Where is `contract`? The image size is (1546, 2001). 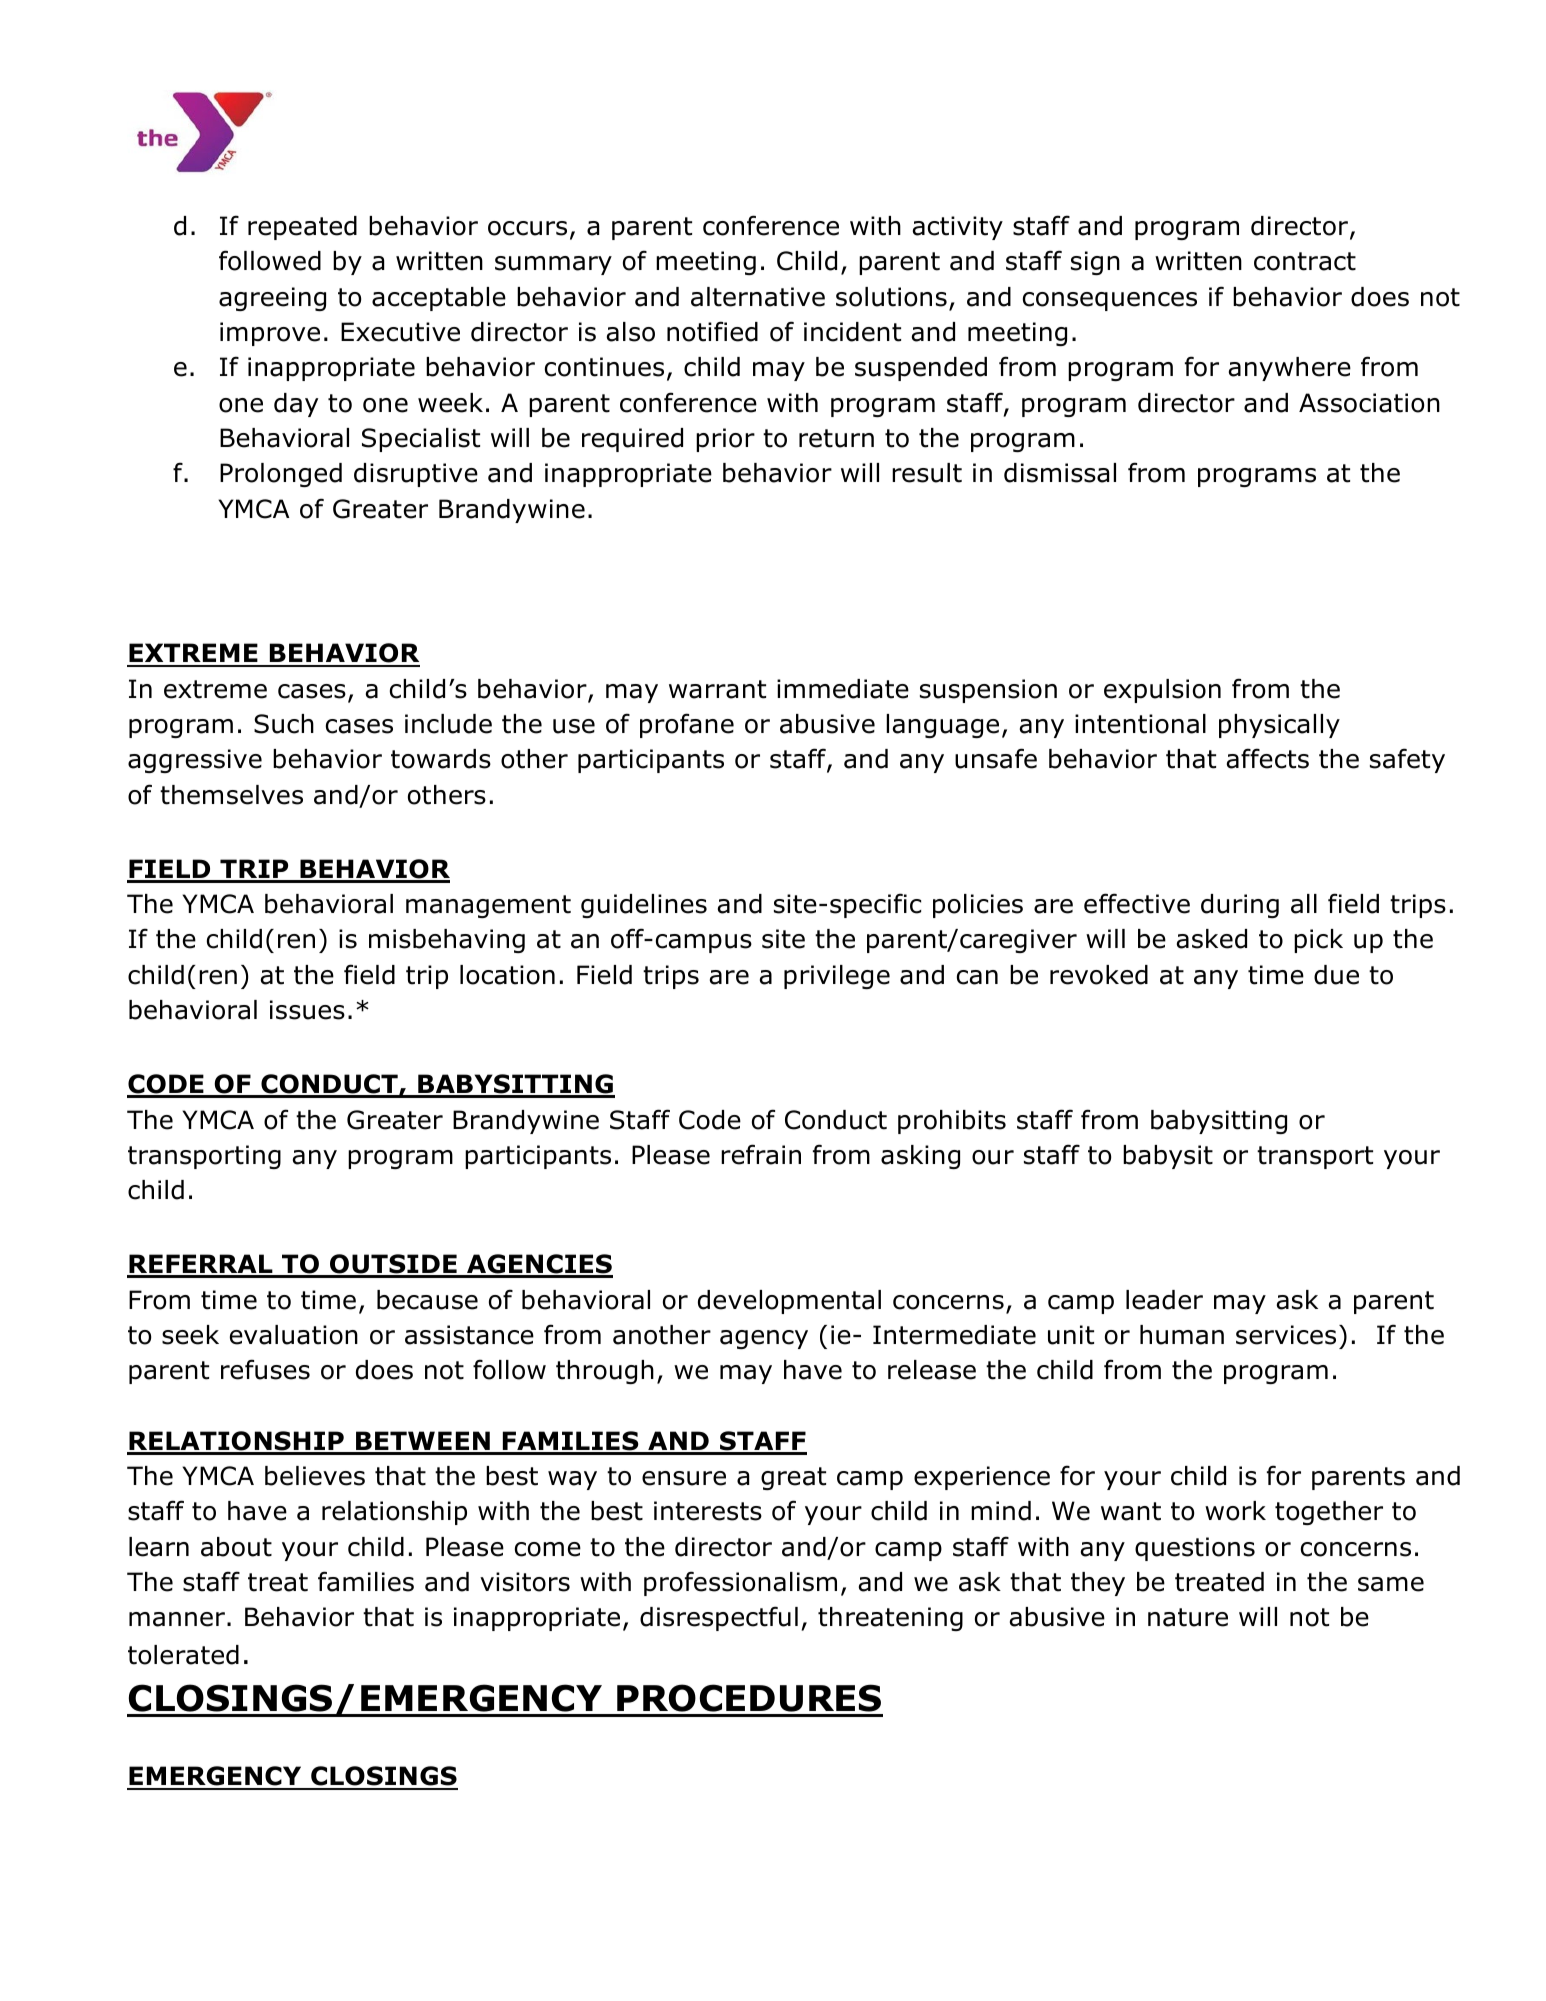 contract is located at coordinates (1305, 261).
